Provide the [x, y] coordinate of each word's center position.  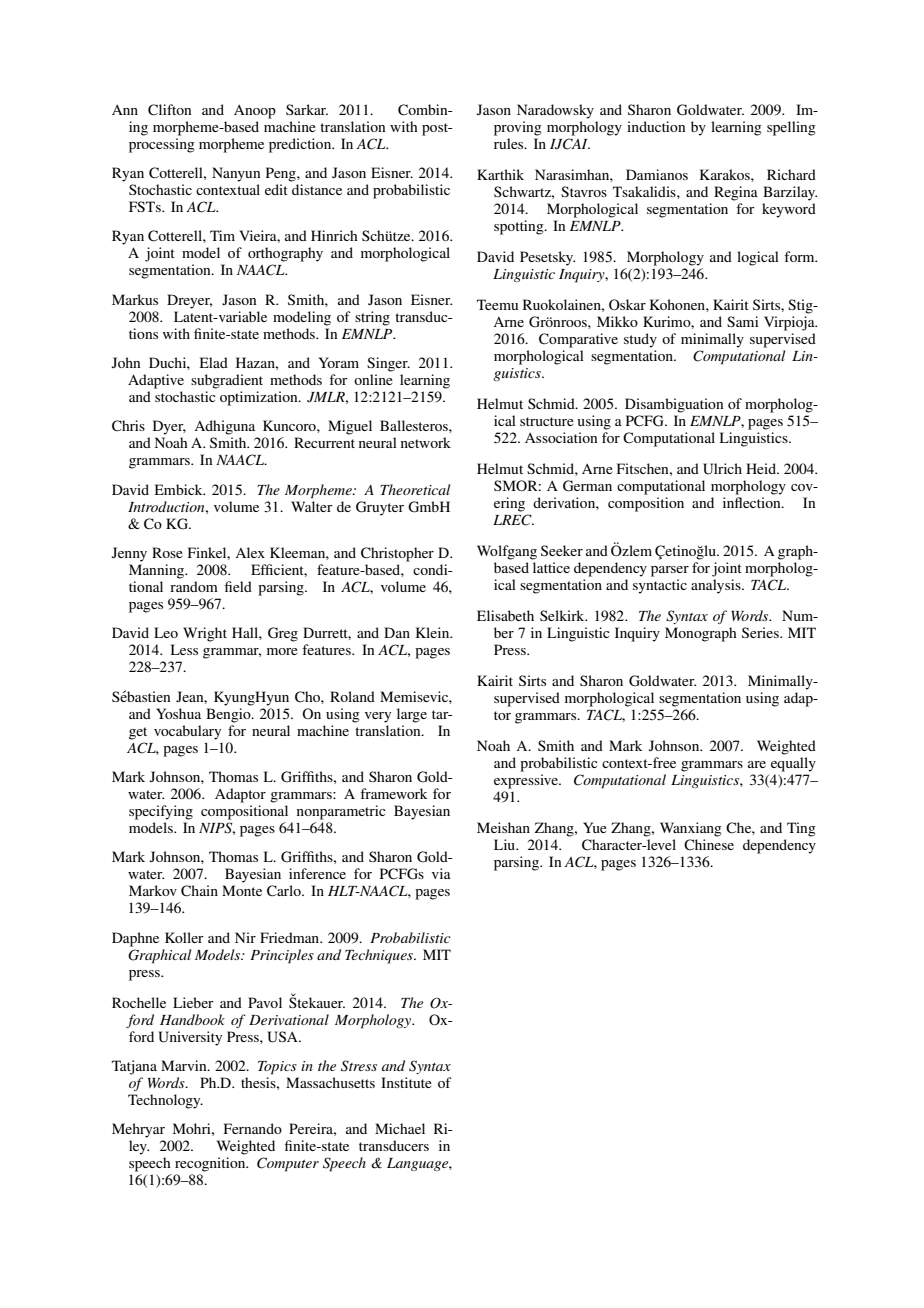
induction [656, 126]
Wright [205, 634]
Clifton [169, 110]
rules [510, 143]
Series [761, 632]
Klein [434, 632]
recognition [211, 1164]
